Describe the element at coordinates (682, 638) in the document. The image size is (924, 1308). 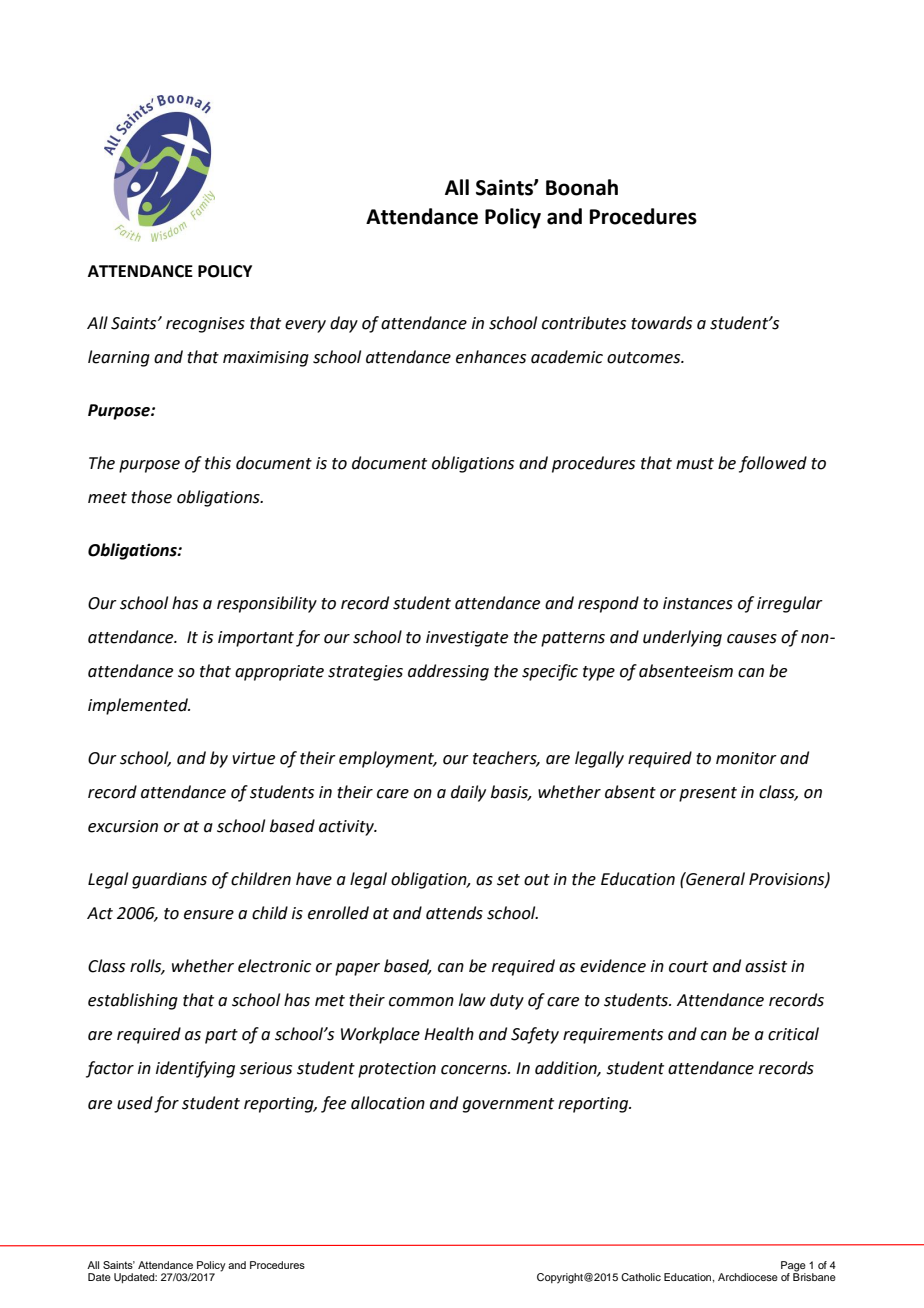
I see `underlying` at that location.
